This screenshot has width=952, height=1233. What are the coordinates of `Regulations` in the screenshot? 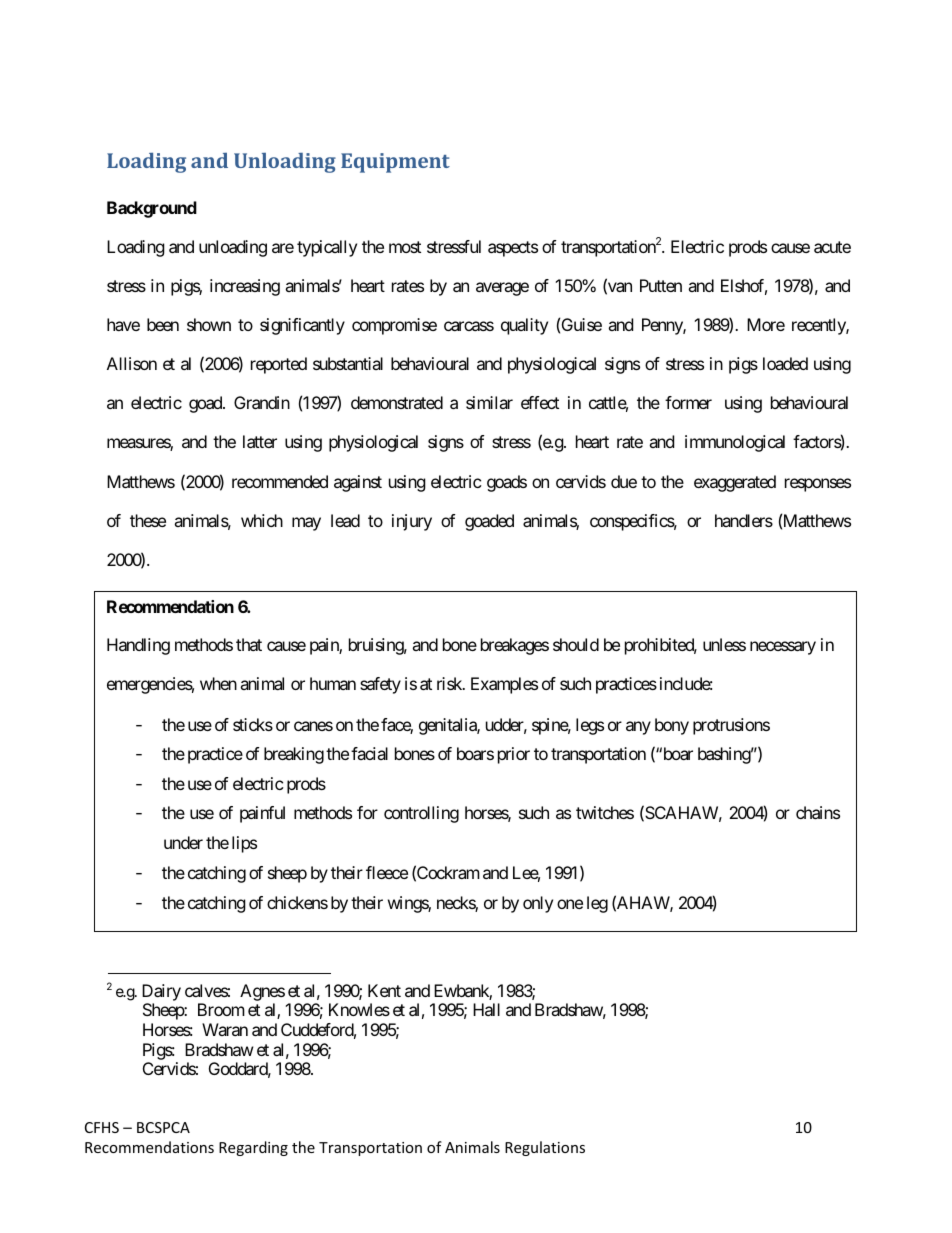 It's located at (545, 1148).
